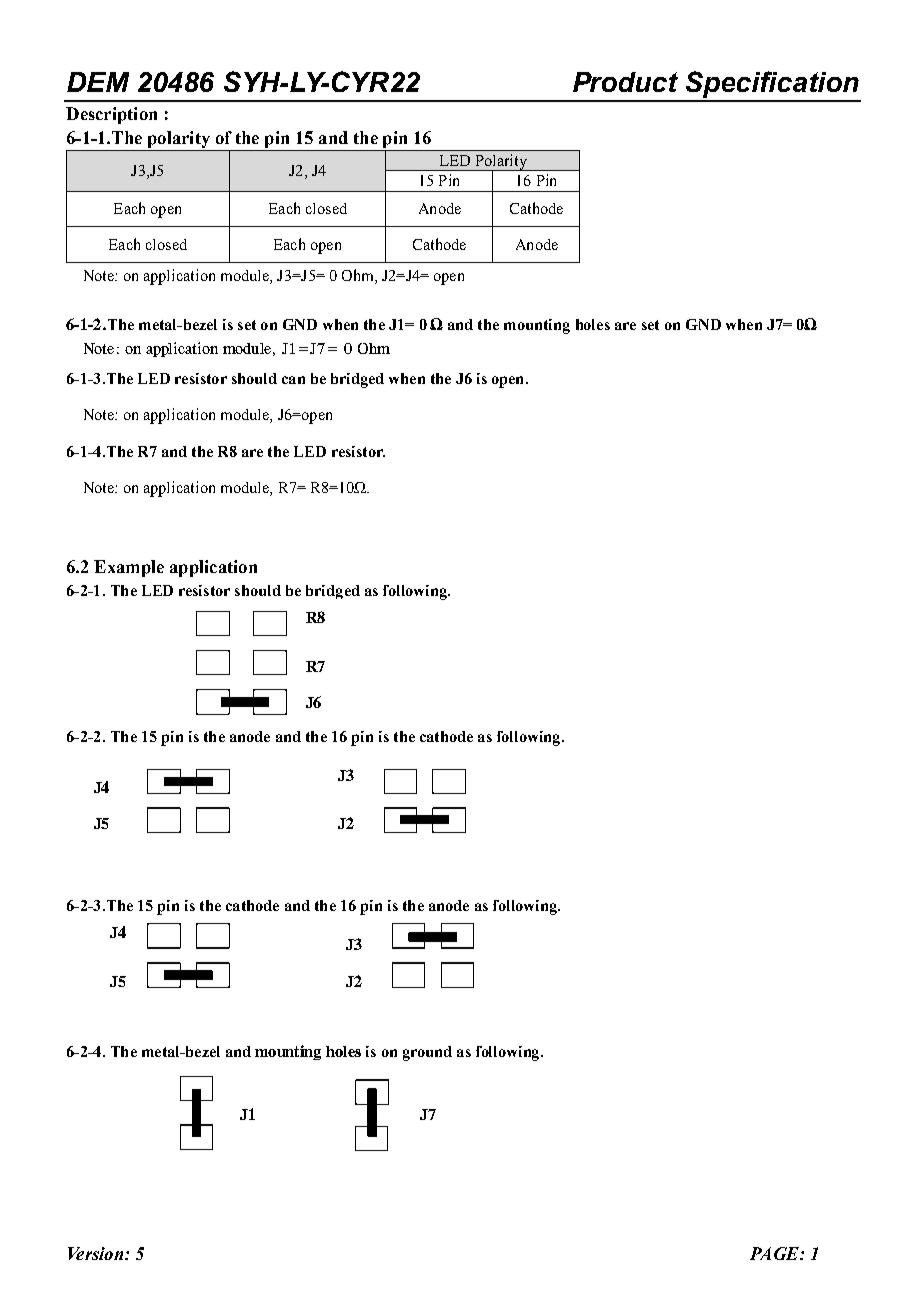  What do you see at coordinates (427, 1053) in the screenshot?
I see `ground` at bounding box center [427, 1053].
